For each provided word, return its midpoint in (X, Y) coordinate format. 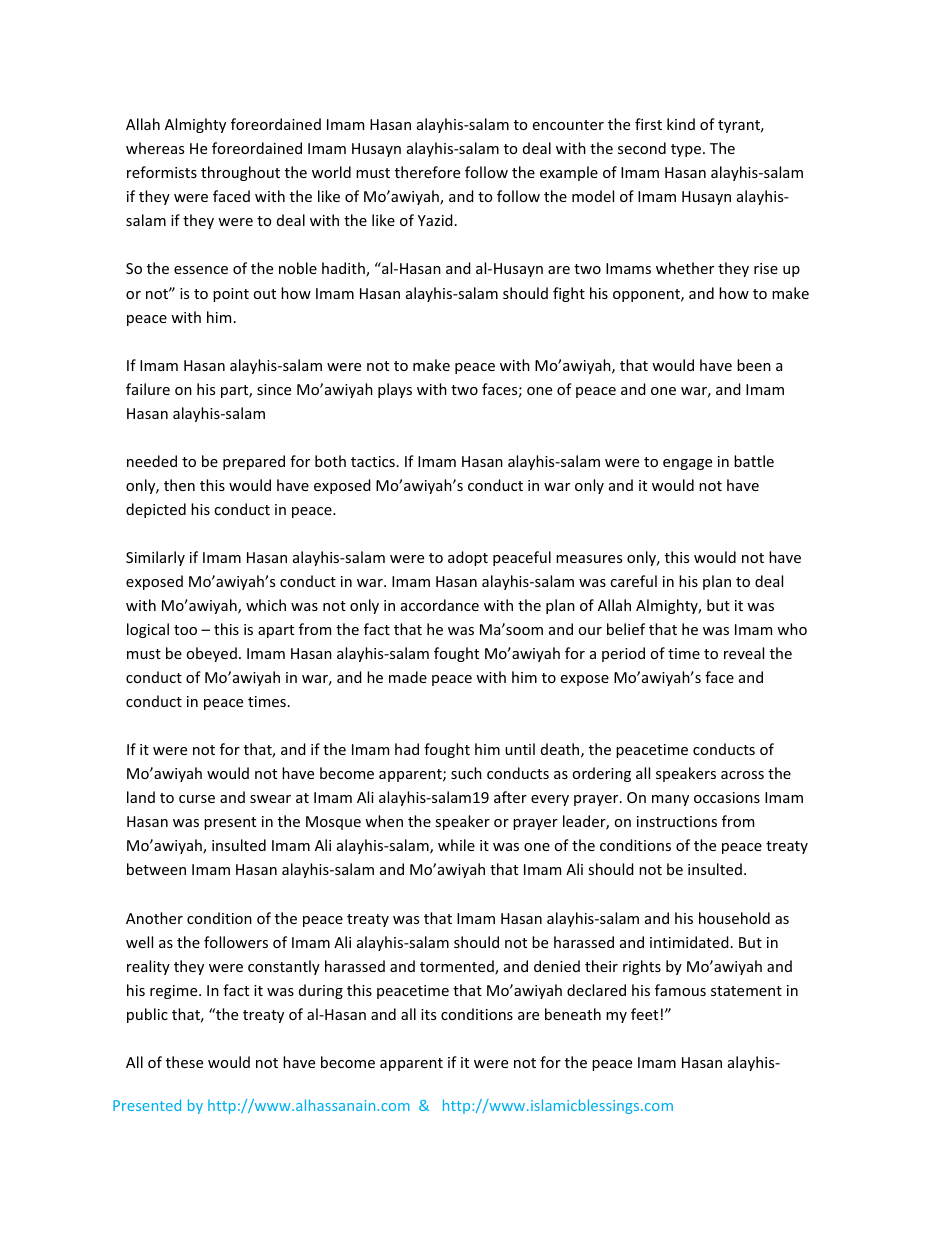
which (266, 605)
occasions (727, 797)
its (428, 1014)
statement (746, 991)
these (184, 1062)
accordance (440, 605)
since (274, 389)
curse (197, 799)
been (754, 365)
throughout (240, 173)
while (456, 845)
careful (633, 581)
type (686, 150)
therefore (427, 172)
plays (395, 390)
